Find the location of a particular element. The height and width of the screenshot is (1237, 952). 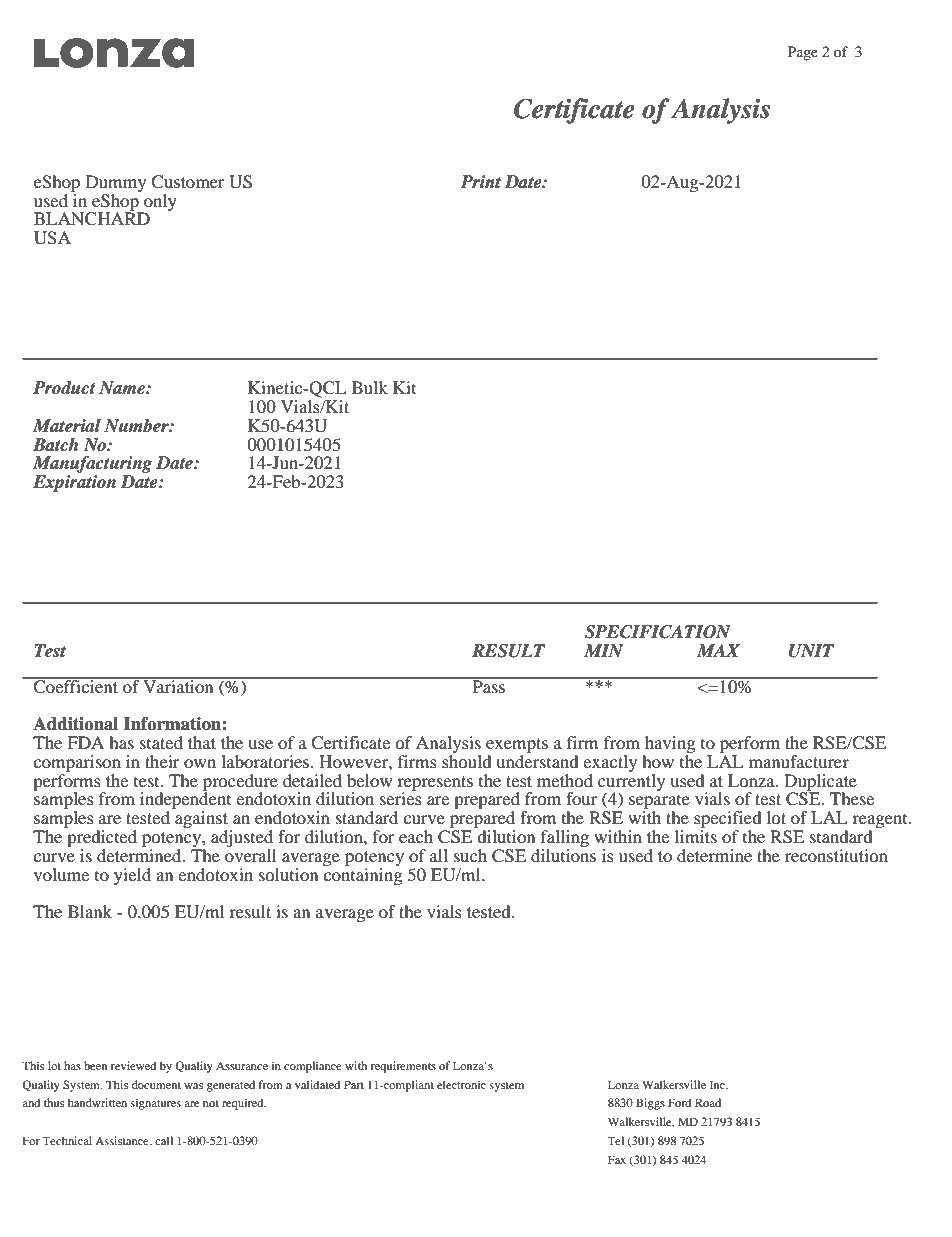

UNIT is located at coordinates (811, 651).
